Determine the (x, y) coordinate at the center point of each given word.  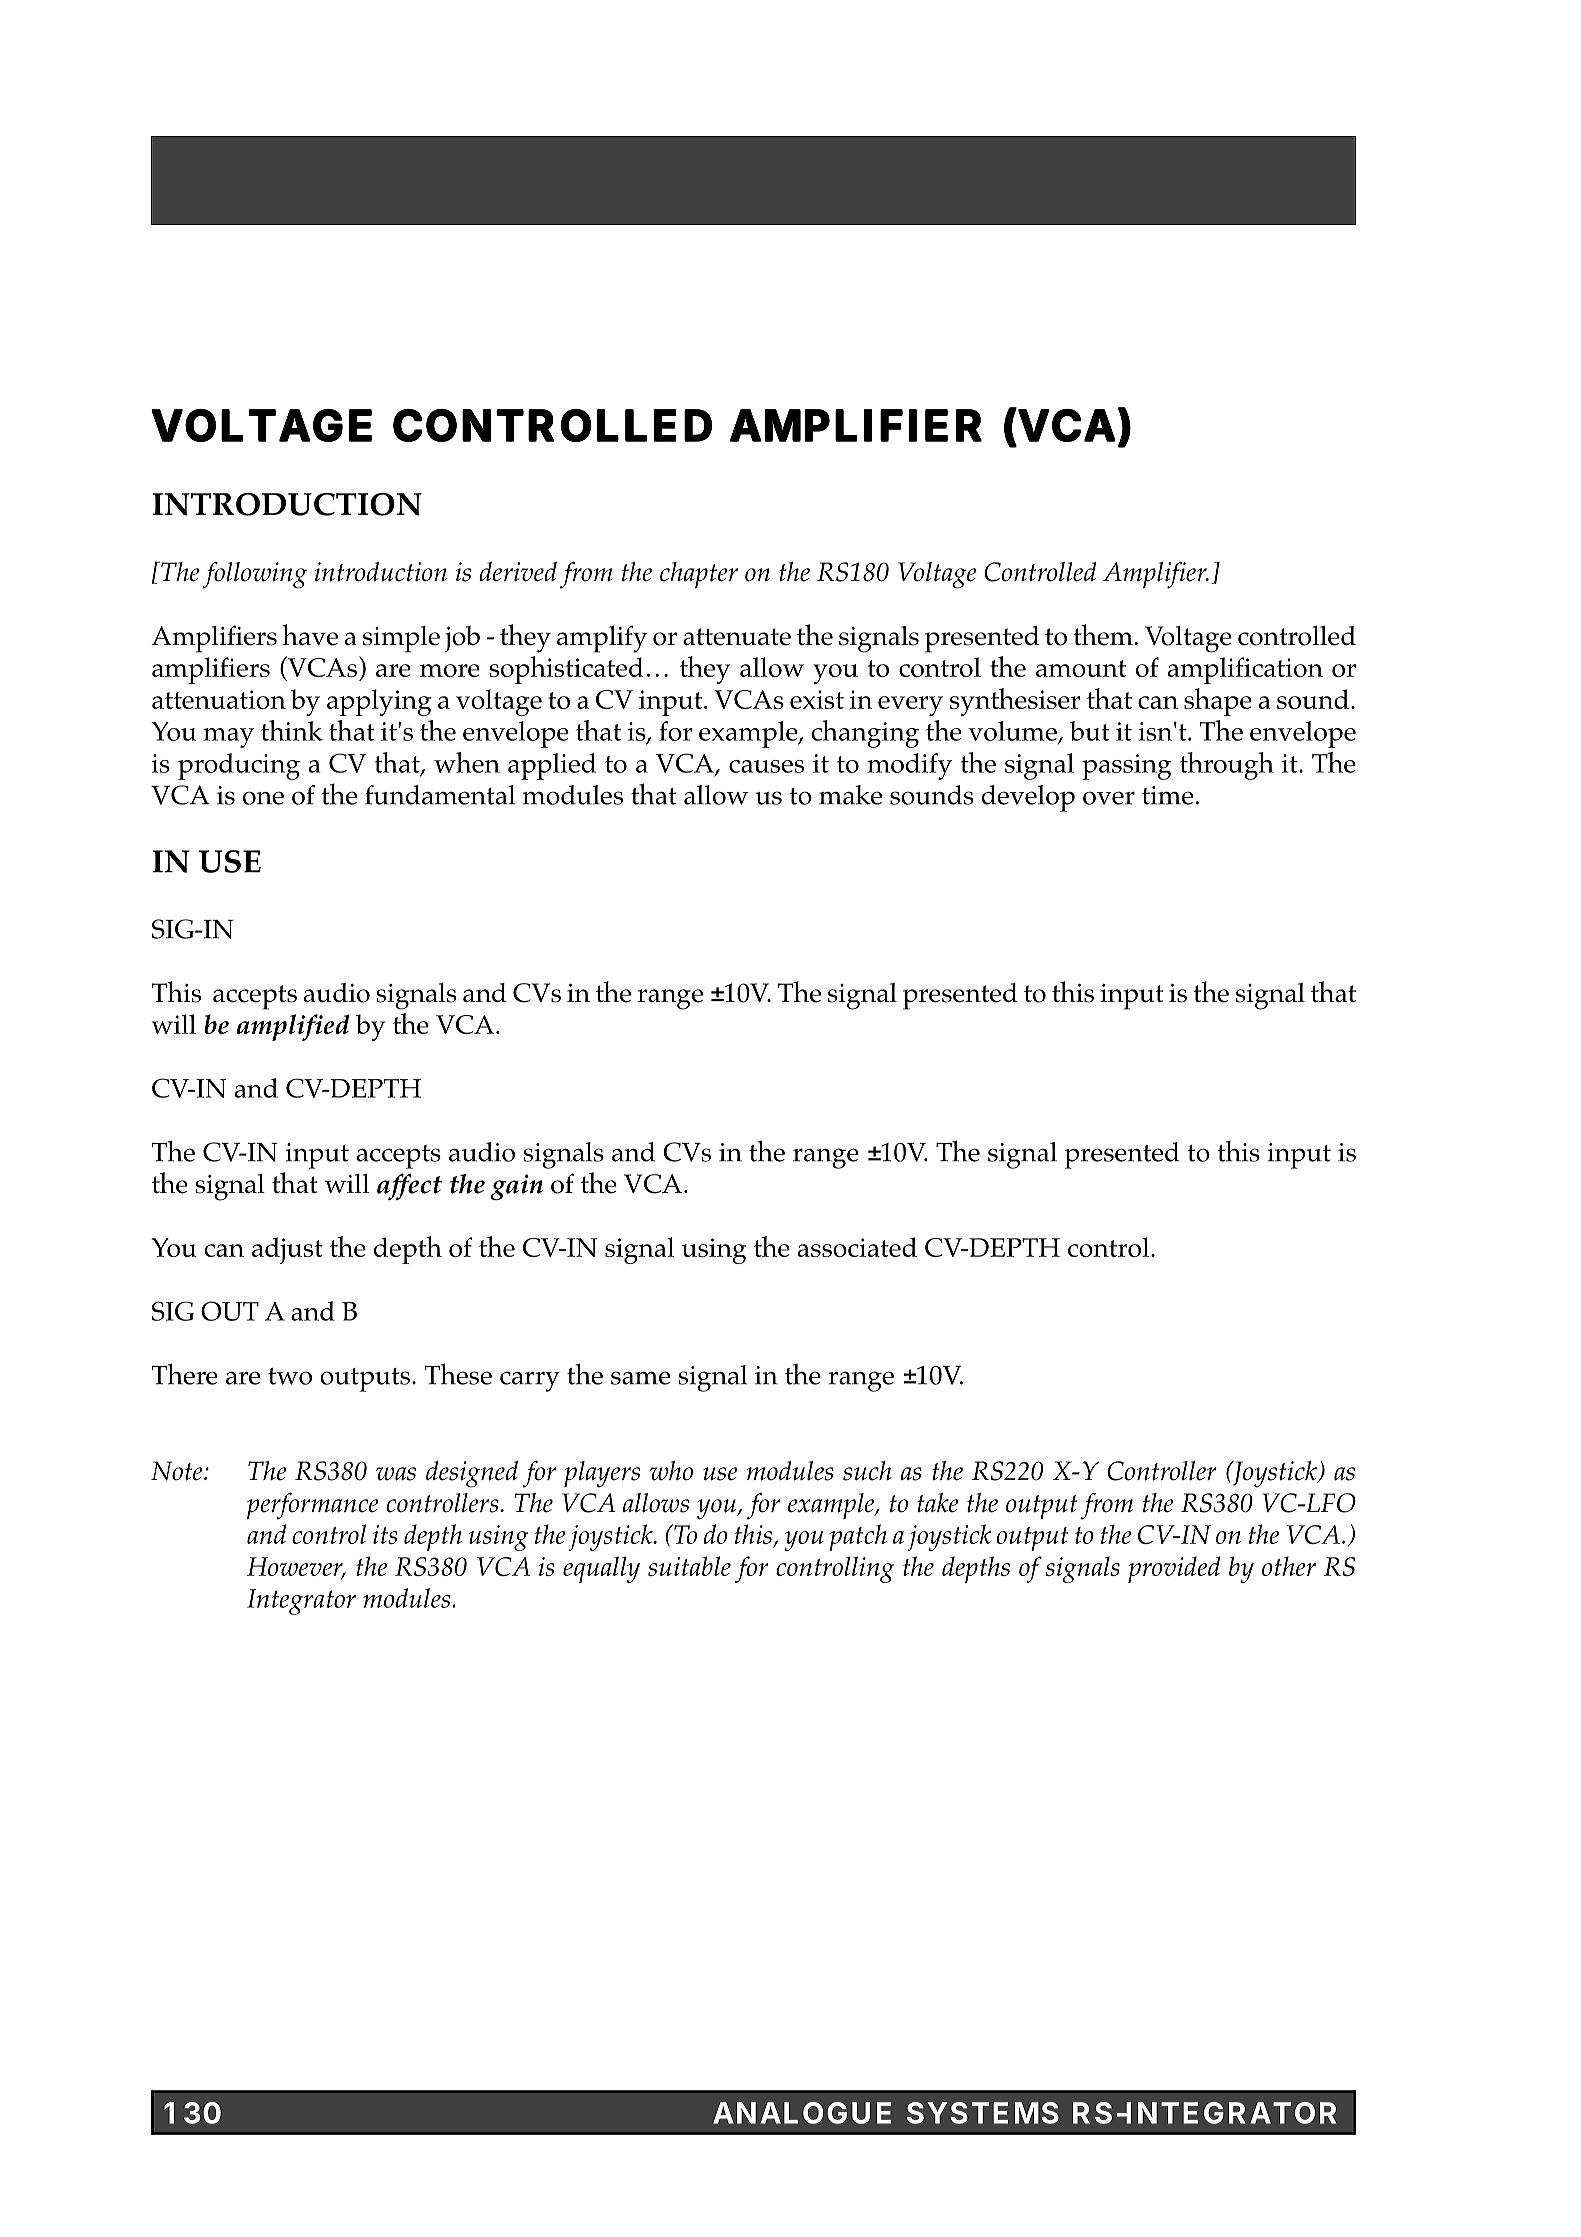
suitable (689, 1566)
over (1109, 798)
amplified (293, 1027)
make (850, 795)
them (1103, 635)
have (310, 635)
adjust (287, 1250)
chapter (699, 575)
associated (857, 1247)
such (867, 1471)
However (296, 1567)
